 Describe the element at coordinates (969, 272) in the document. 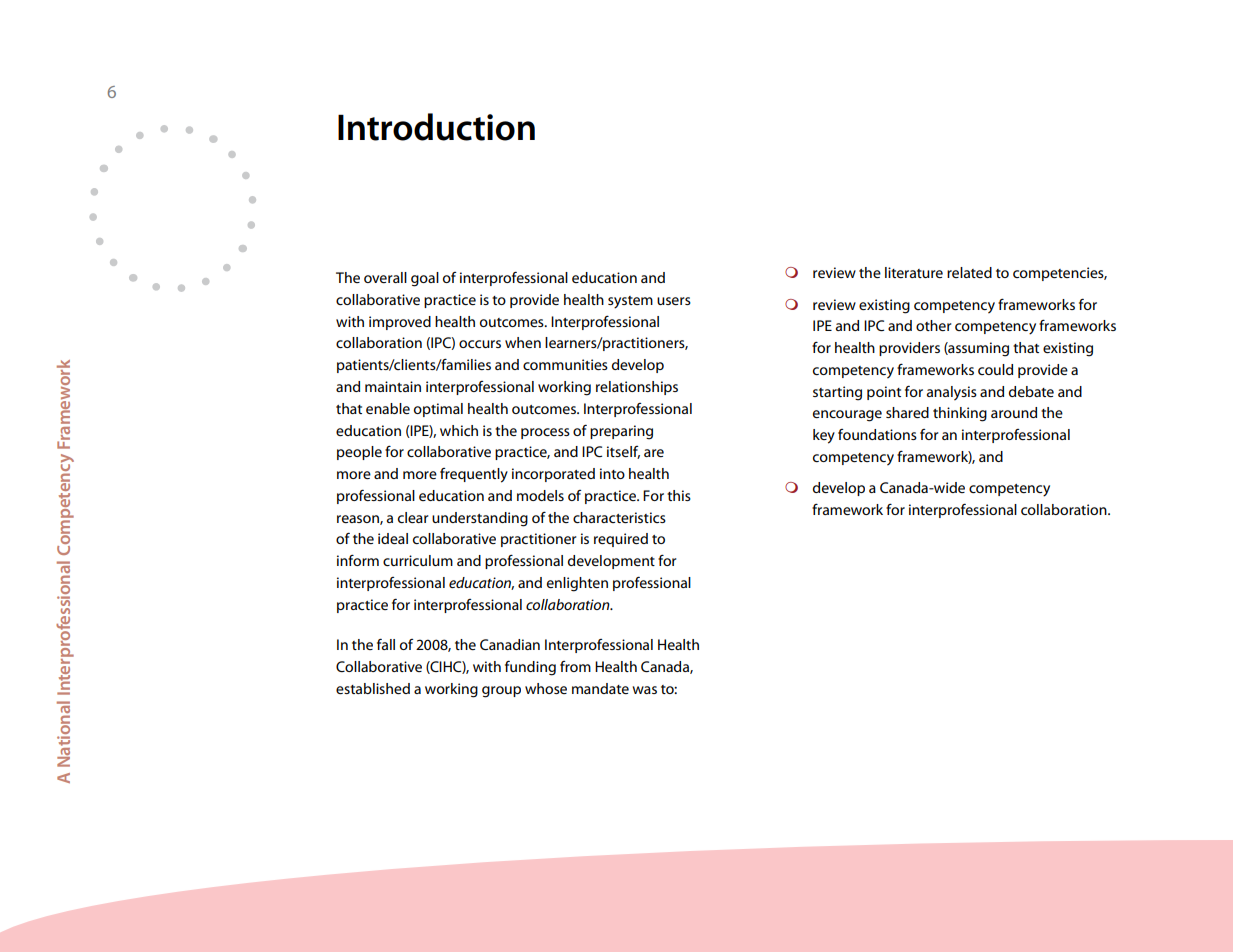

I see `related` at that location.
